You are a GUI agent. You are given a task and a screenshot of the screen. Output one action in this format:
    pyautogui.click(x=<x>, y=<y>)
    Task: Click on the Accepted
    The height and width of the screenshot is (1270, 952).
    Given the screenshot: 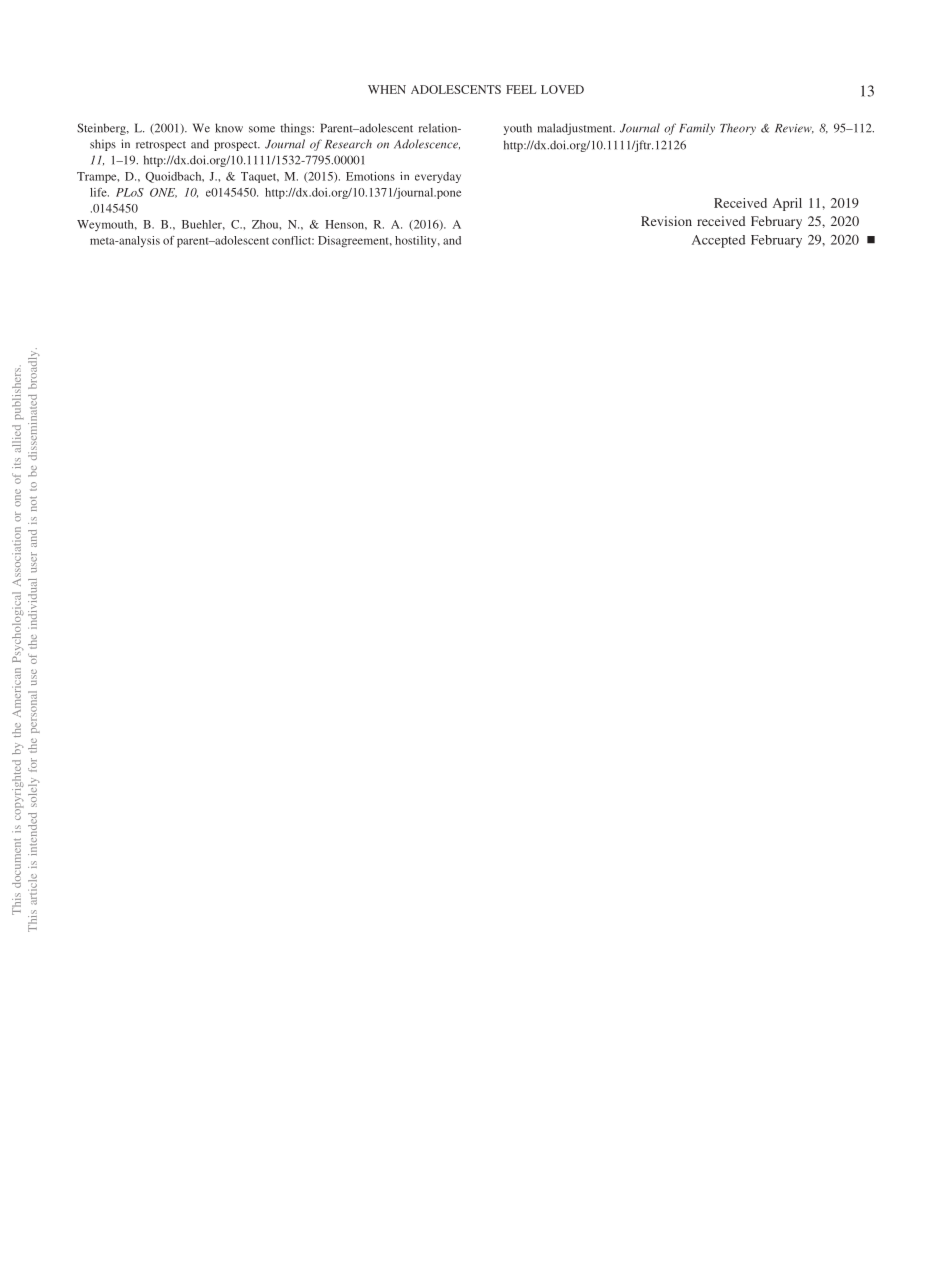 What is the action you would take?
    pyautogui.click(x=718, y=241)
